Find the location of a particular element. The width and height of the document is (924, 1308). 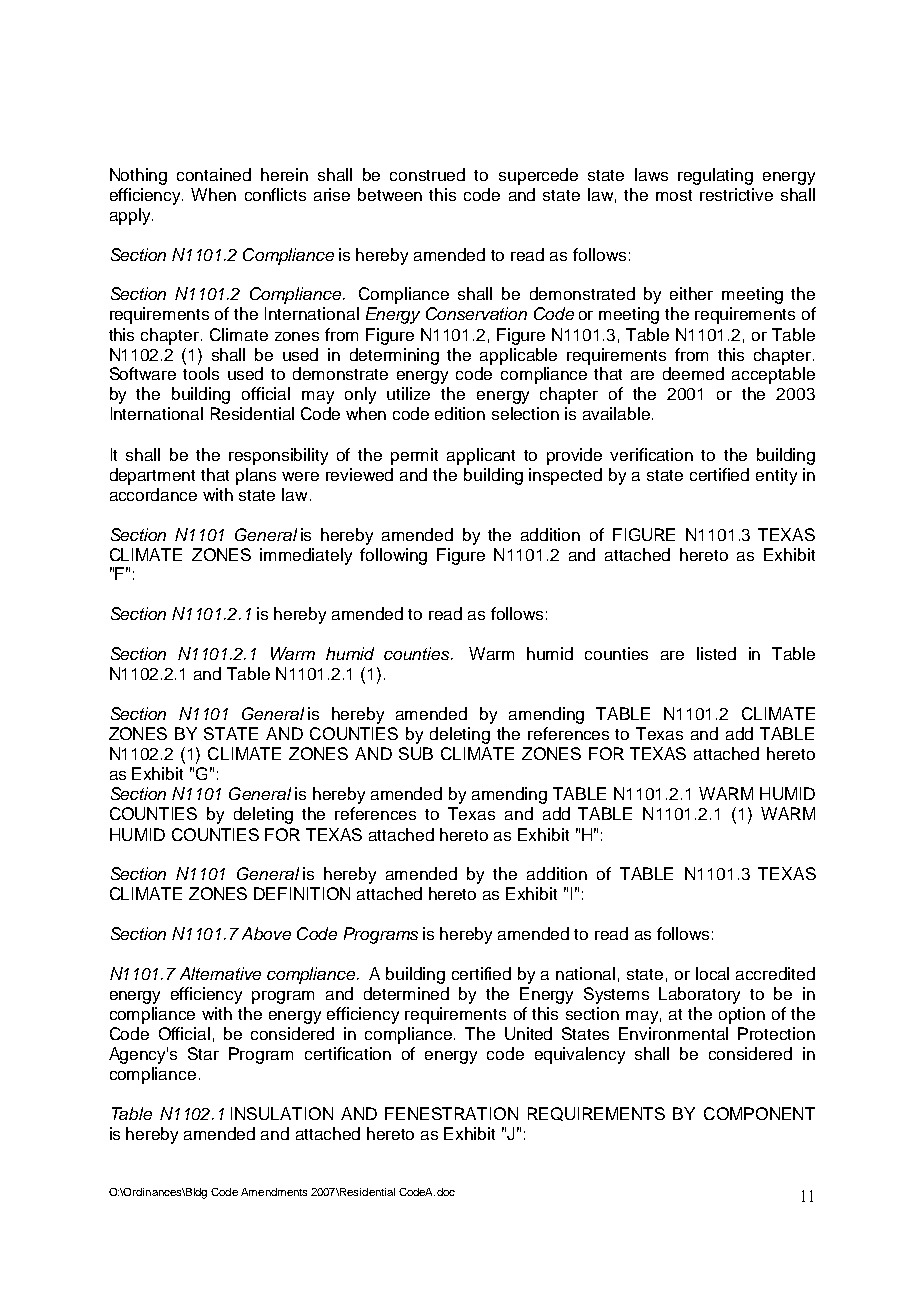

entity is located at coordinates (776, 476).
